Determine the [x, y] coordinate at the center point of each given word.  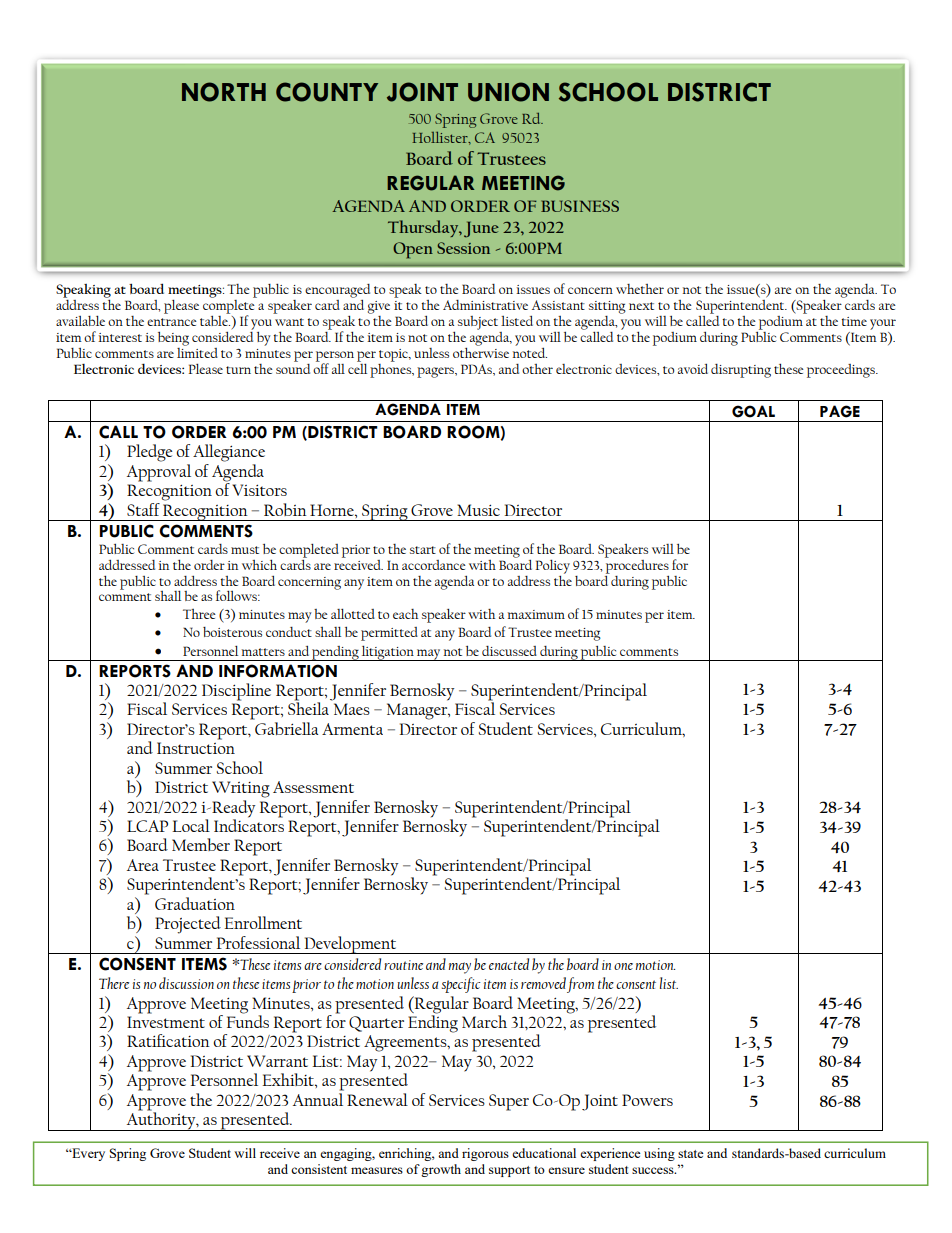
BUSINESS [580, 206]
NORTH [224, 92]
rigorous [485, 1154]
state [691, 1154]
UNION [508, 92]
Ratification [168, 1040]
